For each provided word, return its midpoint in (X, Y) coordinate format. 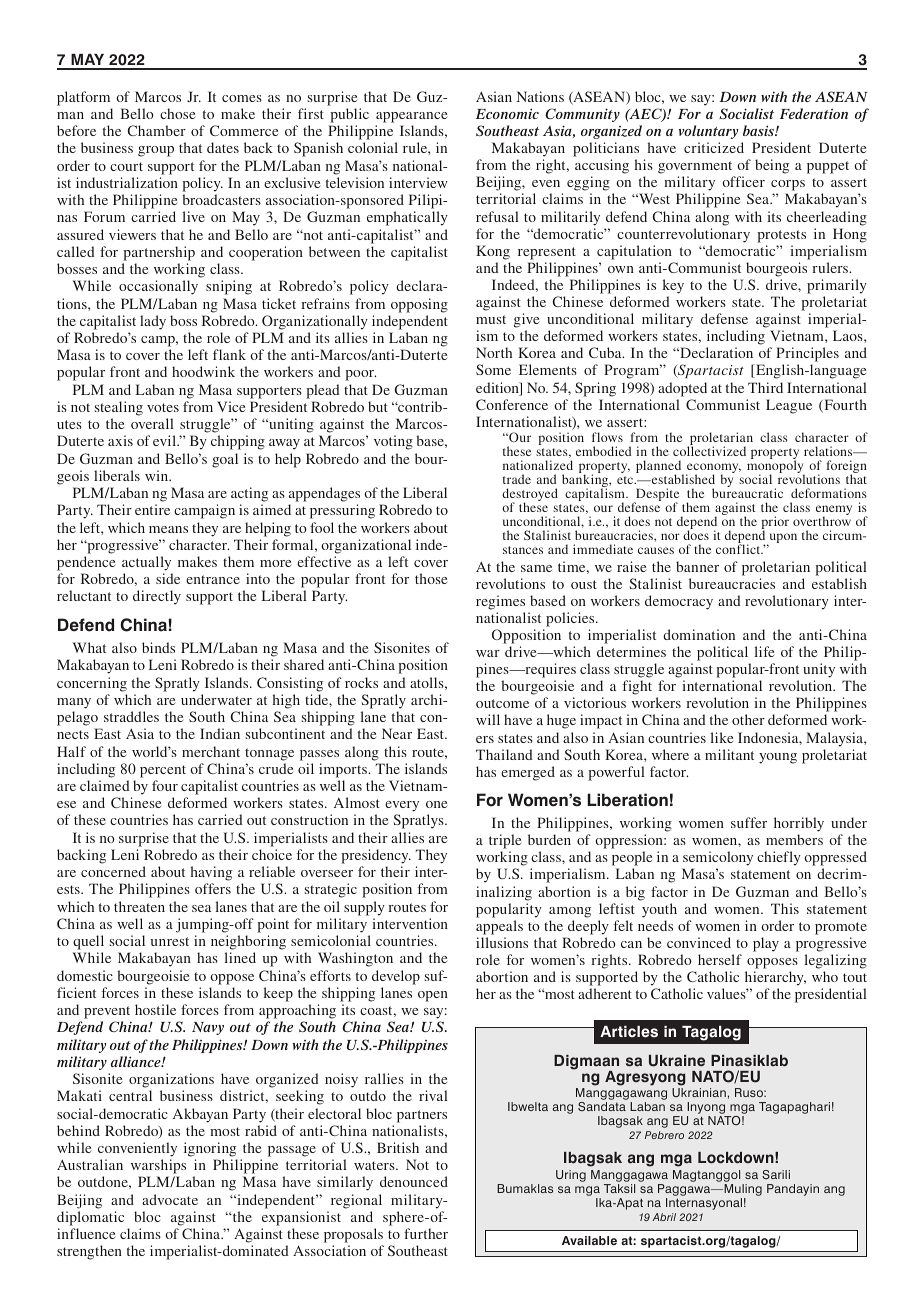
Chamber (156, 130)
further (426, 1233)
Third (765, 387)
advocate (170, 1199)
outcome (502, 703)
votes (163, 407)
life (764, 651)
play (766, 944)
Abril (664, 1217)
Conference (512, 404)
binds (158, 647)
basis (759, 130)
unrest (170, 941)
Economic (507, 113)
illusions (502, 942)
